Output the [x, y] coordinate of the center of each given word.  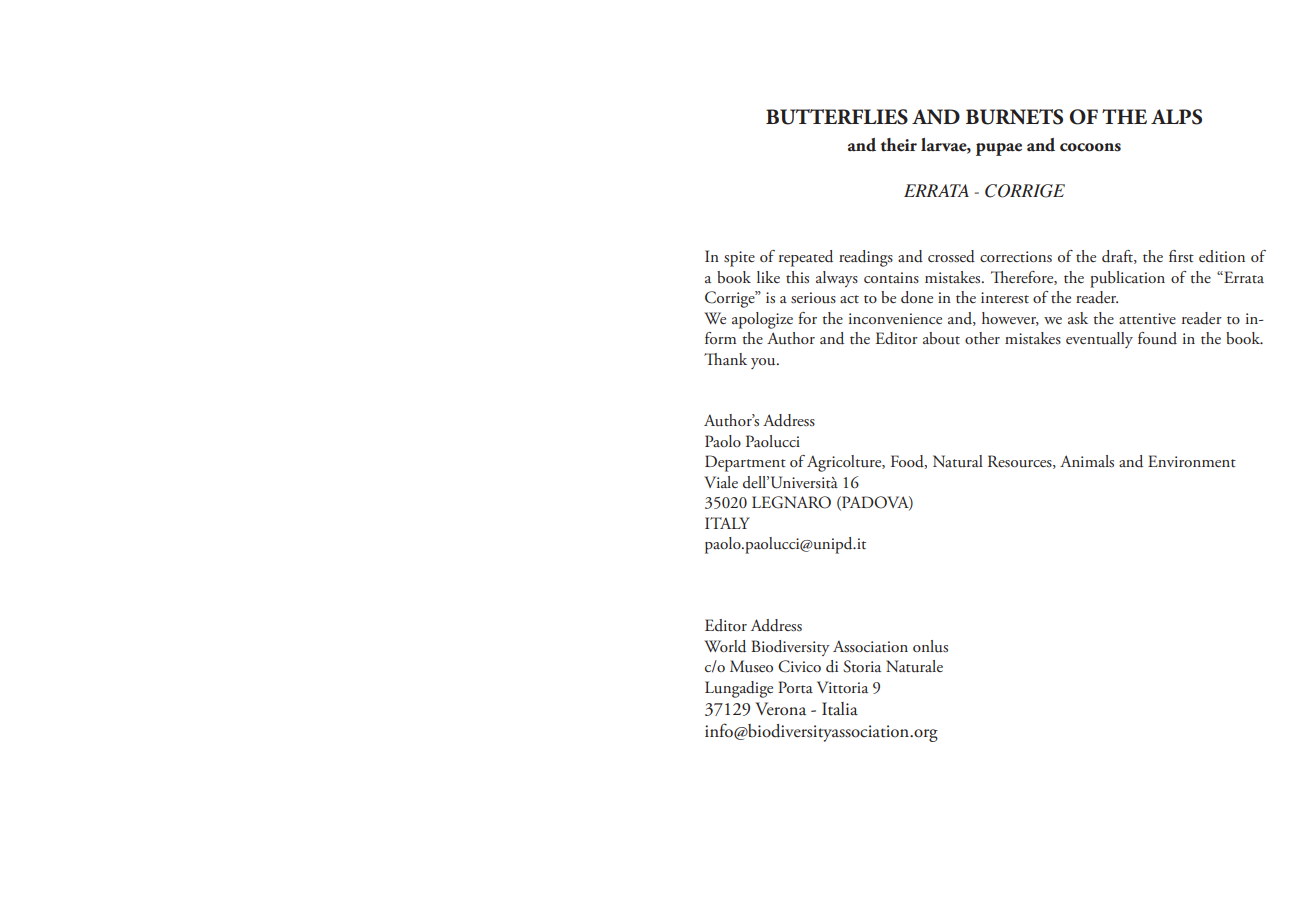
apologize [762, 320]
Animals [1087, 461]
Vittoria [842, 687]
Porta [795, 687]
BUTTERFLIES [837, 117]
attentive [1147, 319]
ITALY [727, 523]
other [982, 338]
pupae [999, 149]
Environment [1192, 461]
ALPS [1176, 117]
